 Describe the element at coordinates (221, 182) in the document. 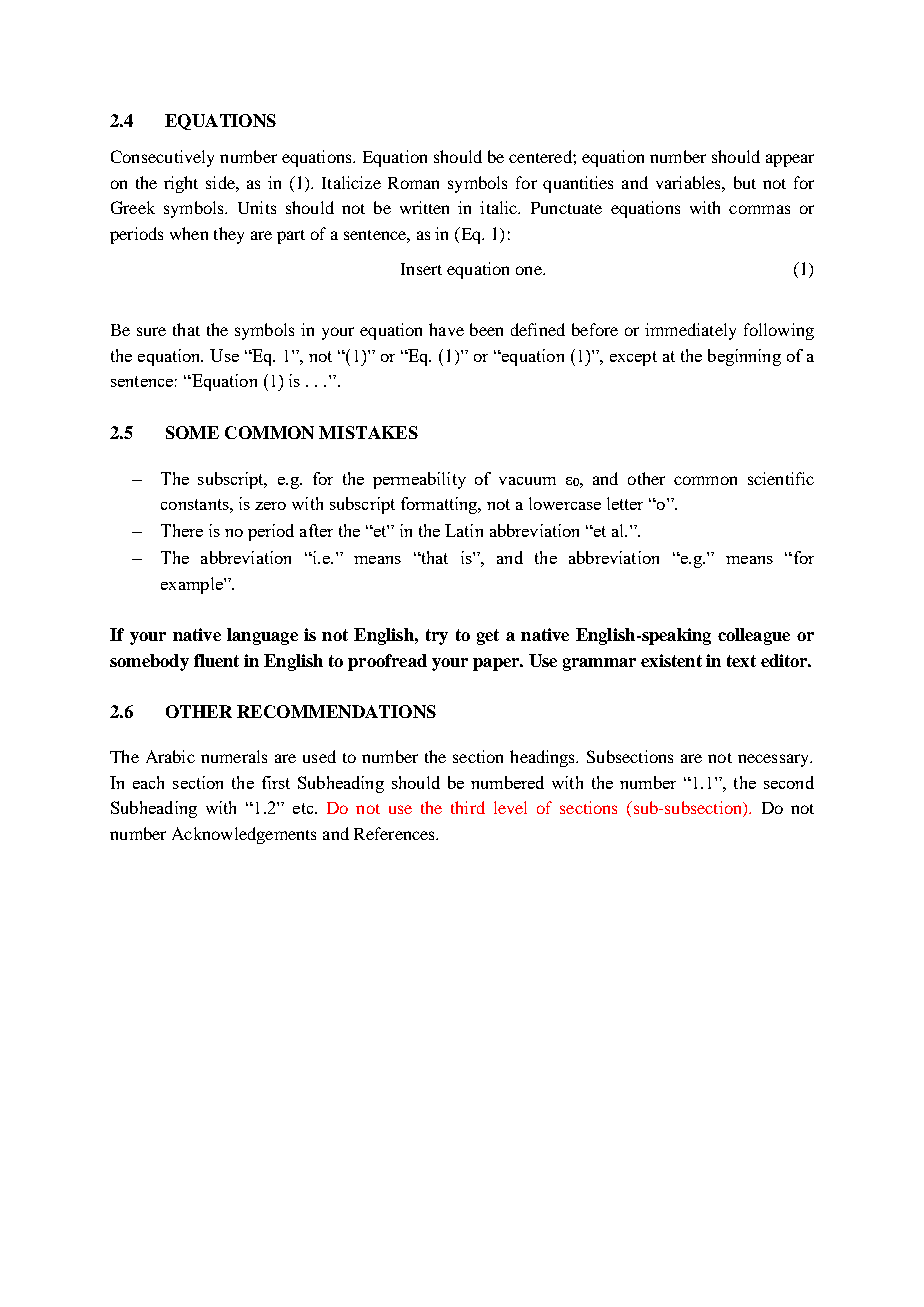

I see `side` at that location.
